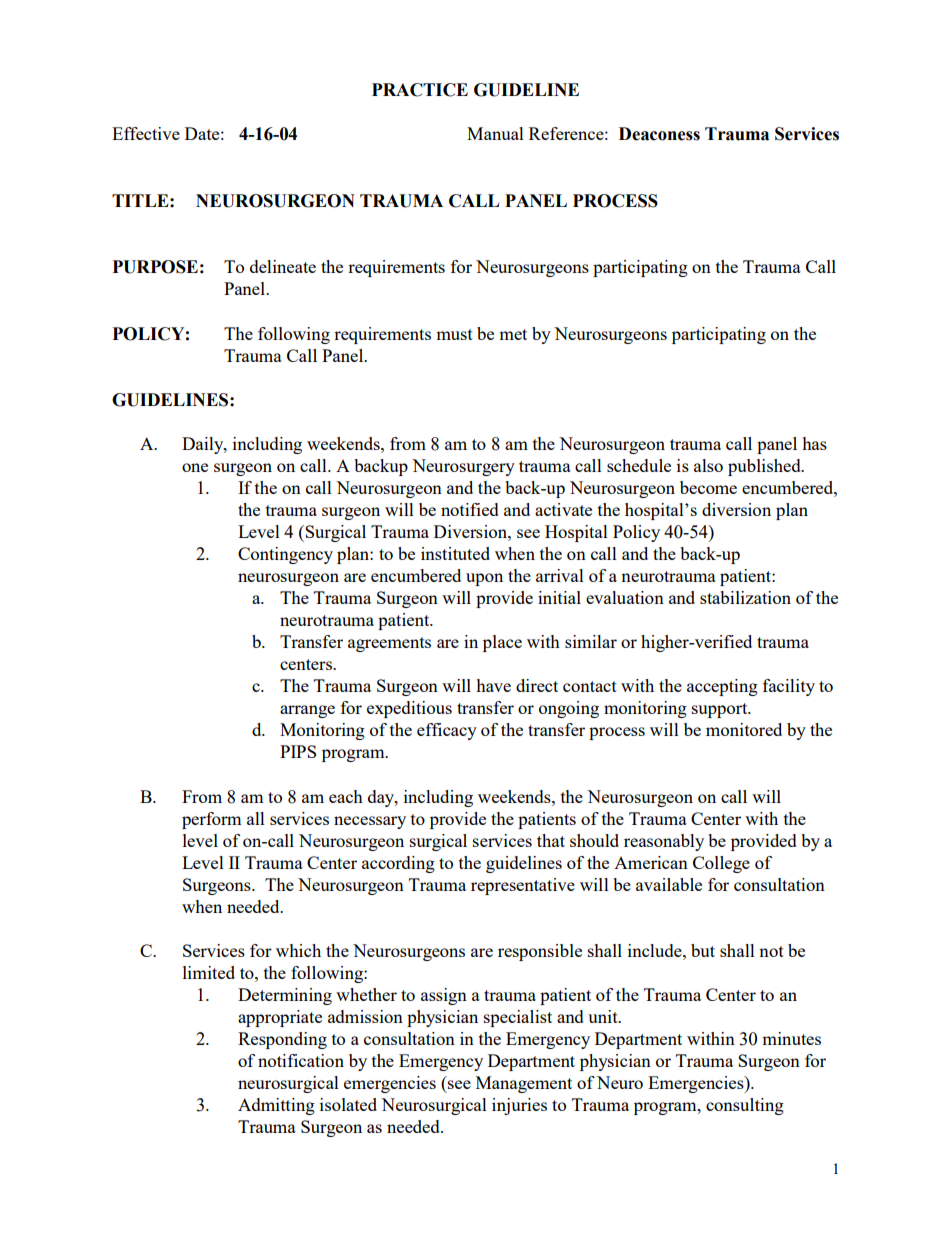 The image size is (952, 1233). I want to click on upon, so click(484, 579).
